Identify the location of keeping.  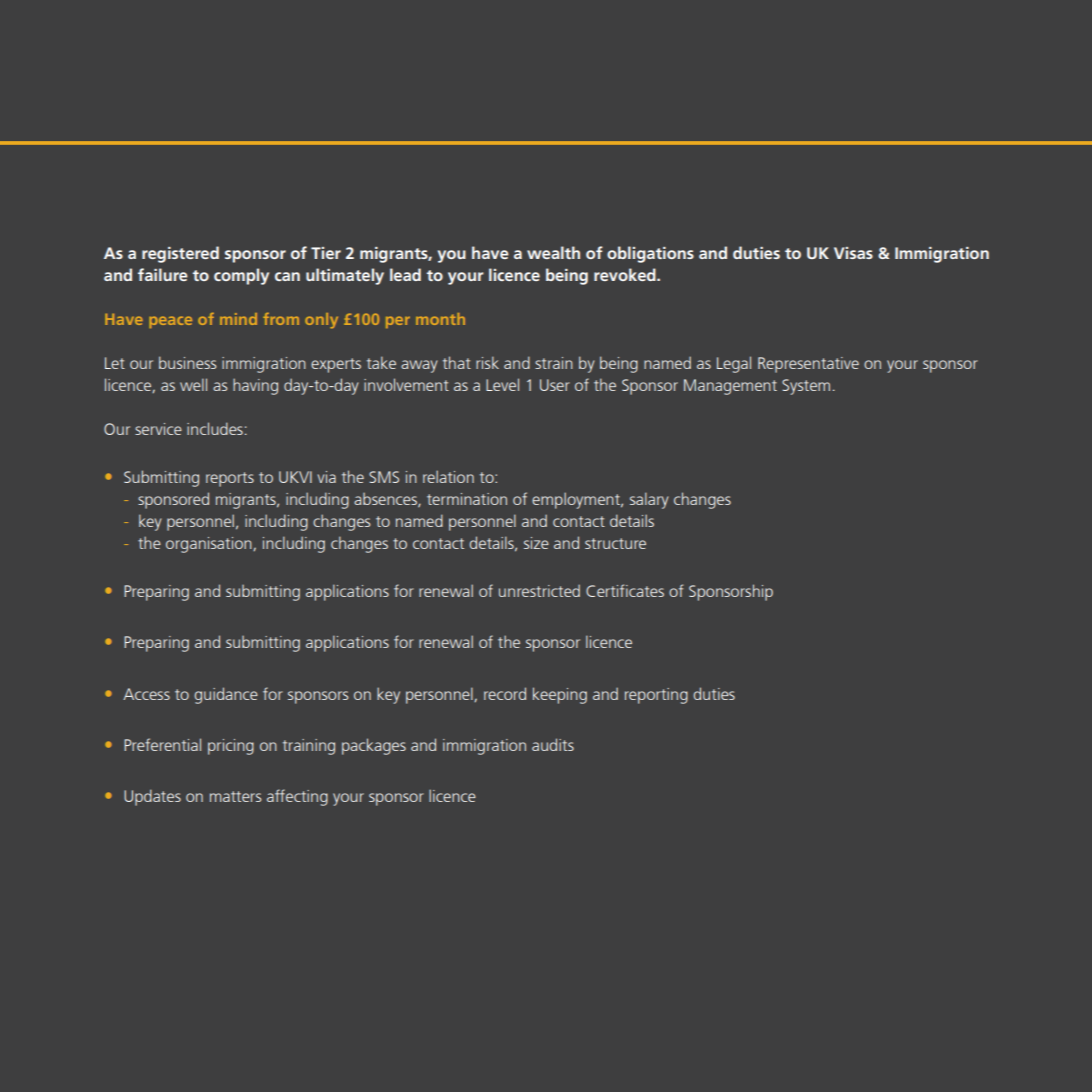
(560, 695).
